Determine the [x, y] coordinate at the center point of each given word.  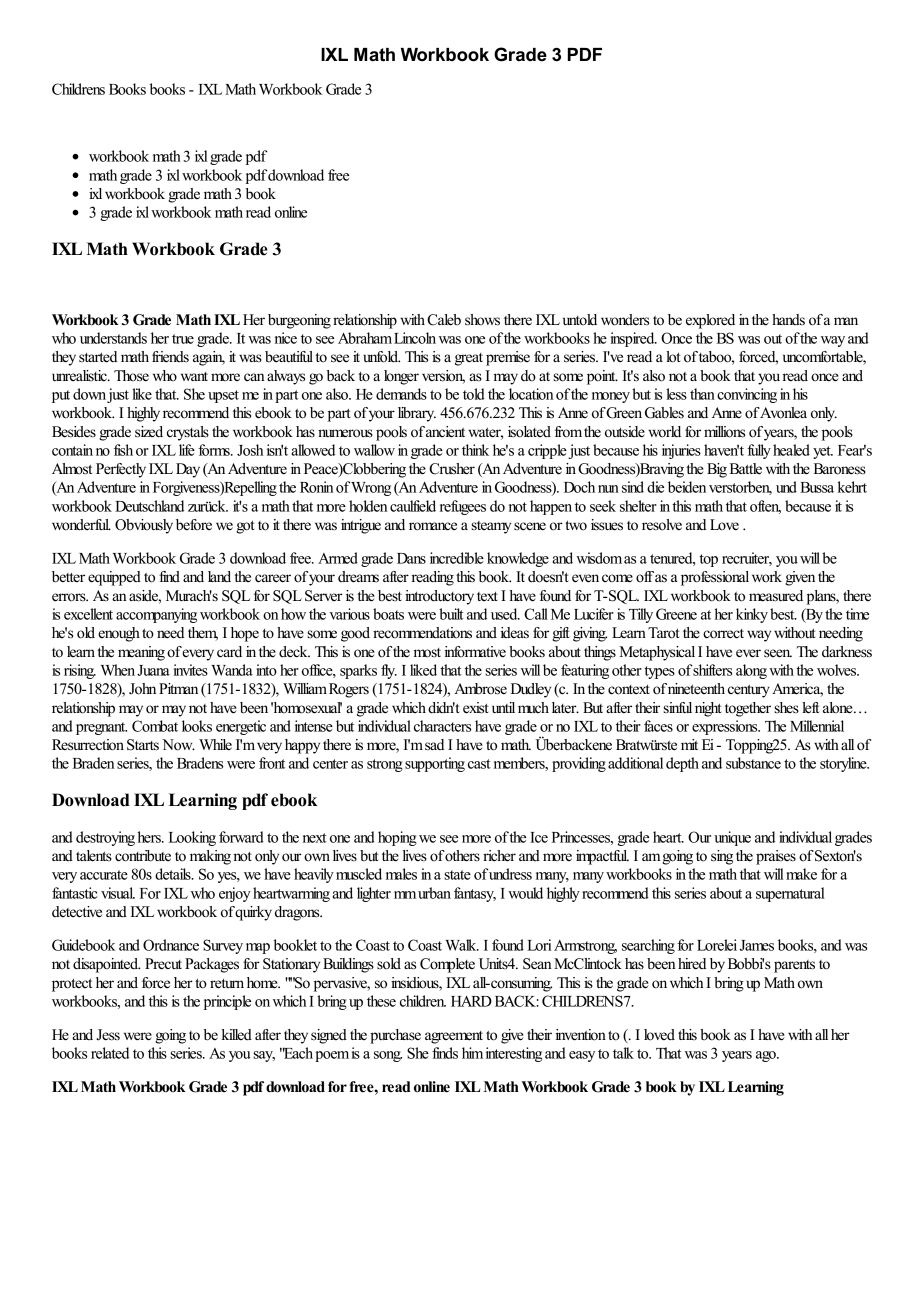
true [183, 339]
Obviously [144, 526]
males [401, 874]
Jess [108, 1035]
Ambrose [480, 689]
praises [776, 857]
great [469, 359]
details [174, 874]
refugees [463, 507]
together [748, 709]
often [765, 507]
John [142, 689]
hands [788, 320]
